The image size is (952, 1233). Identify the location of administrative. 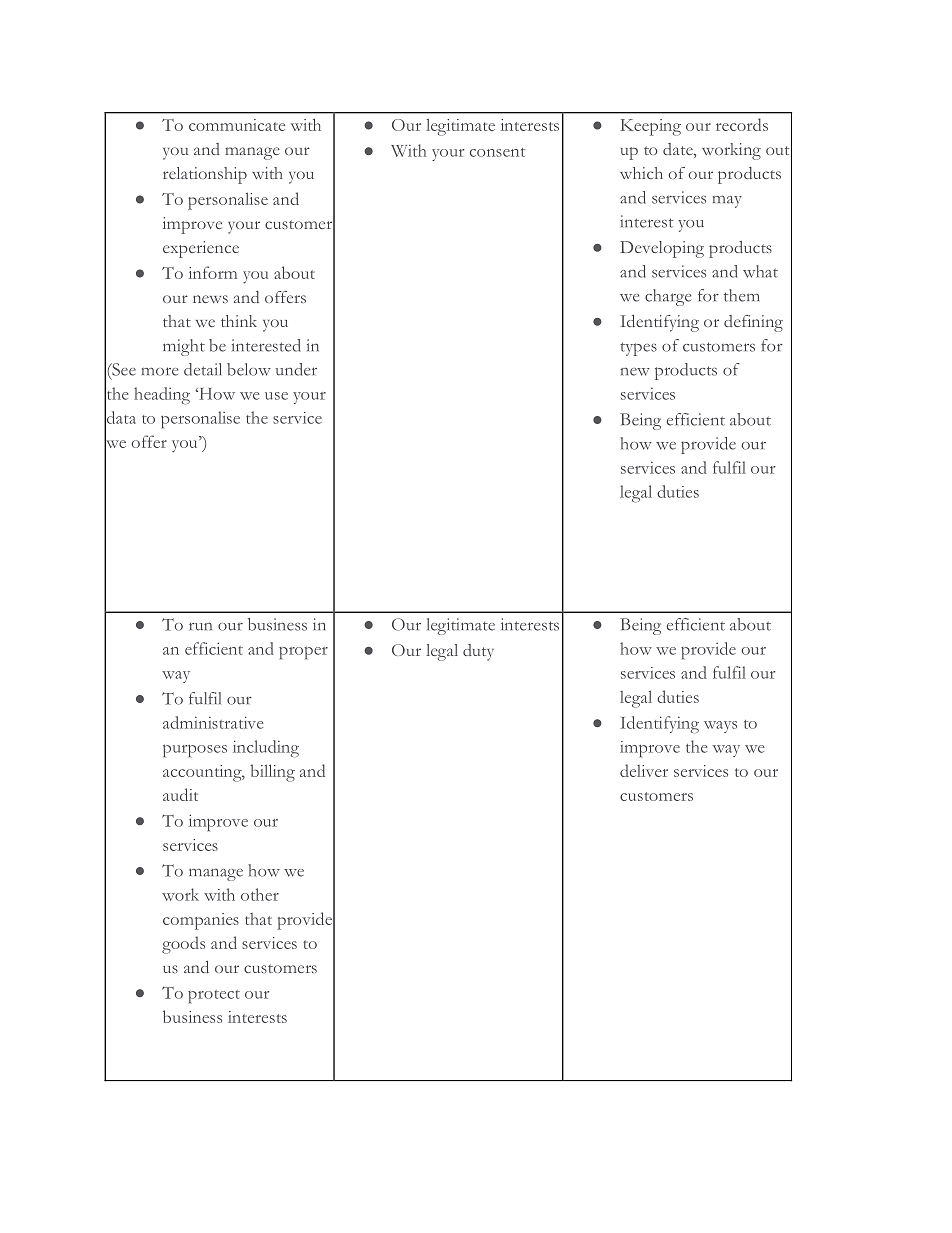
(213, 722).
